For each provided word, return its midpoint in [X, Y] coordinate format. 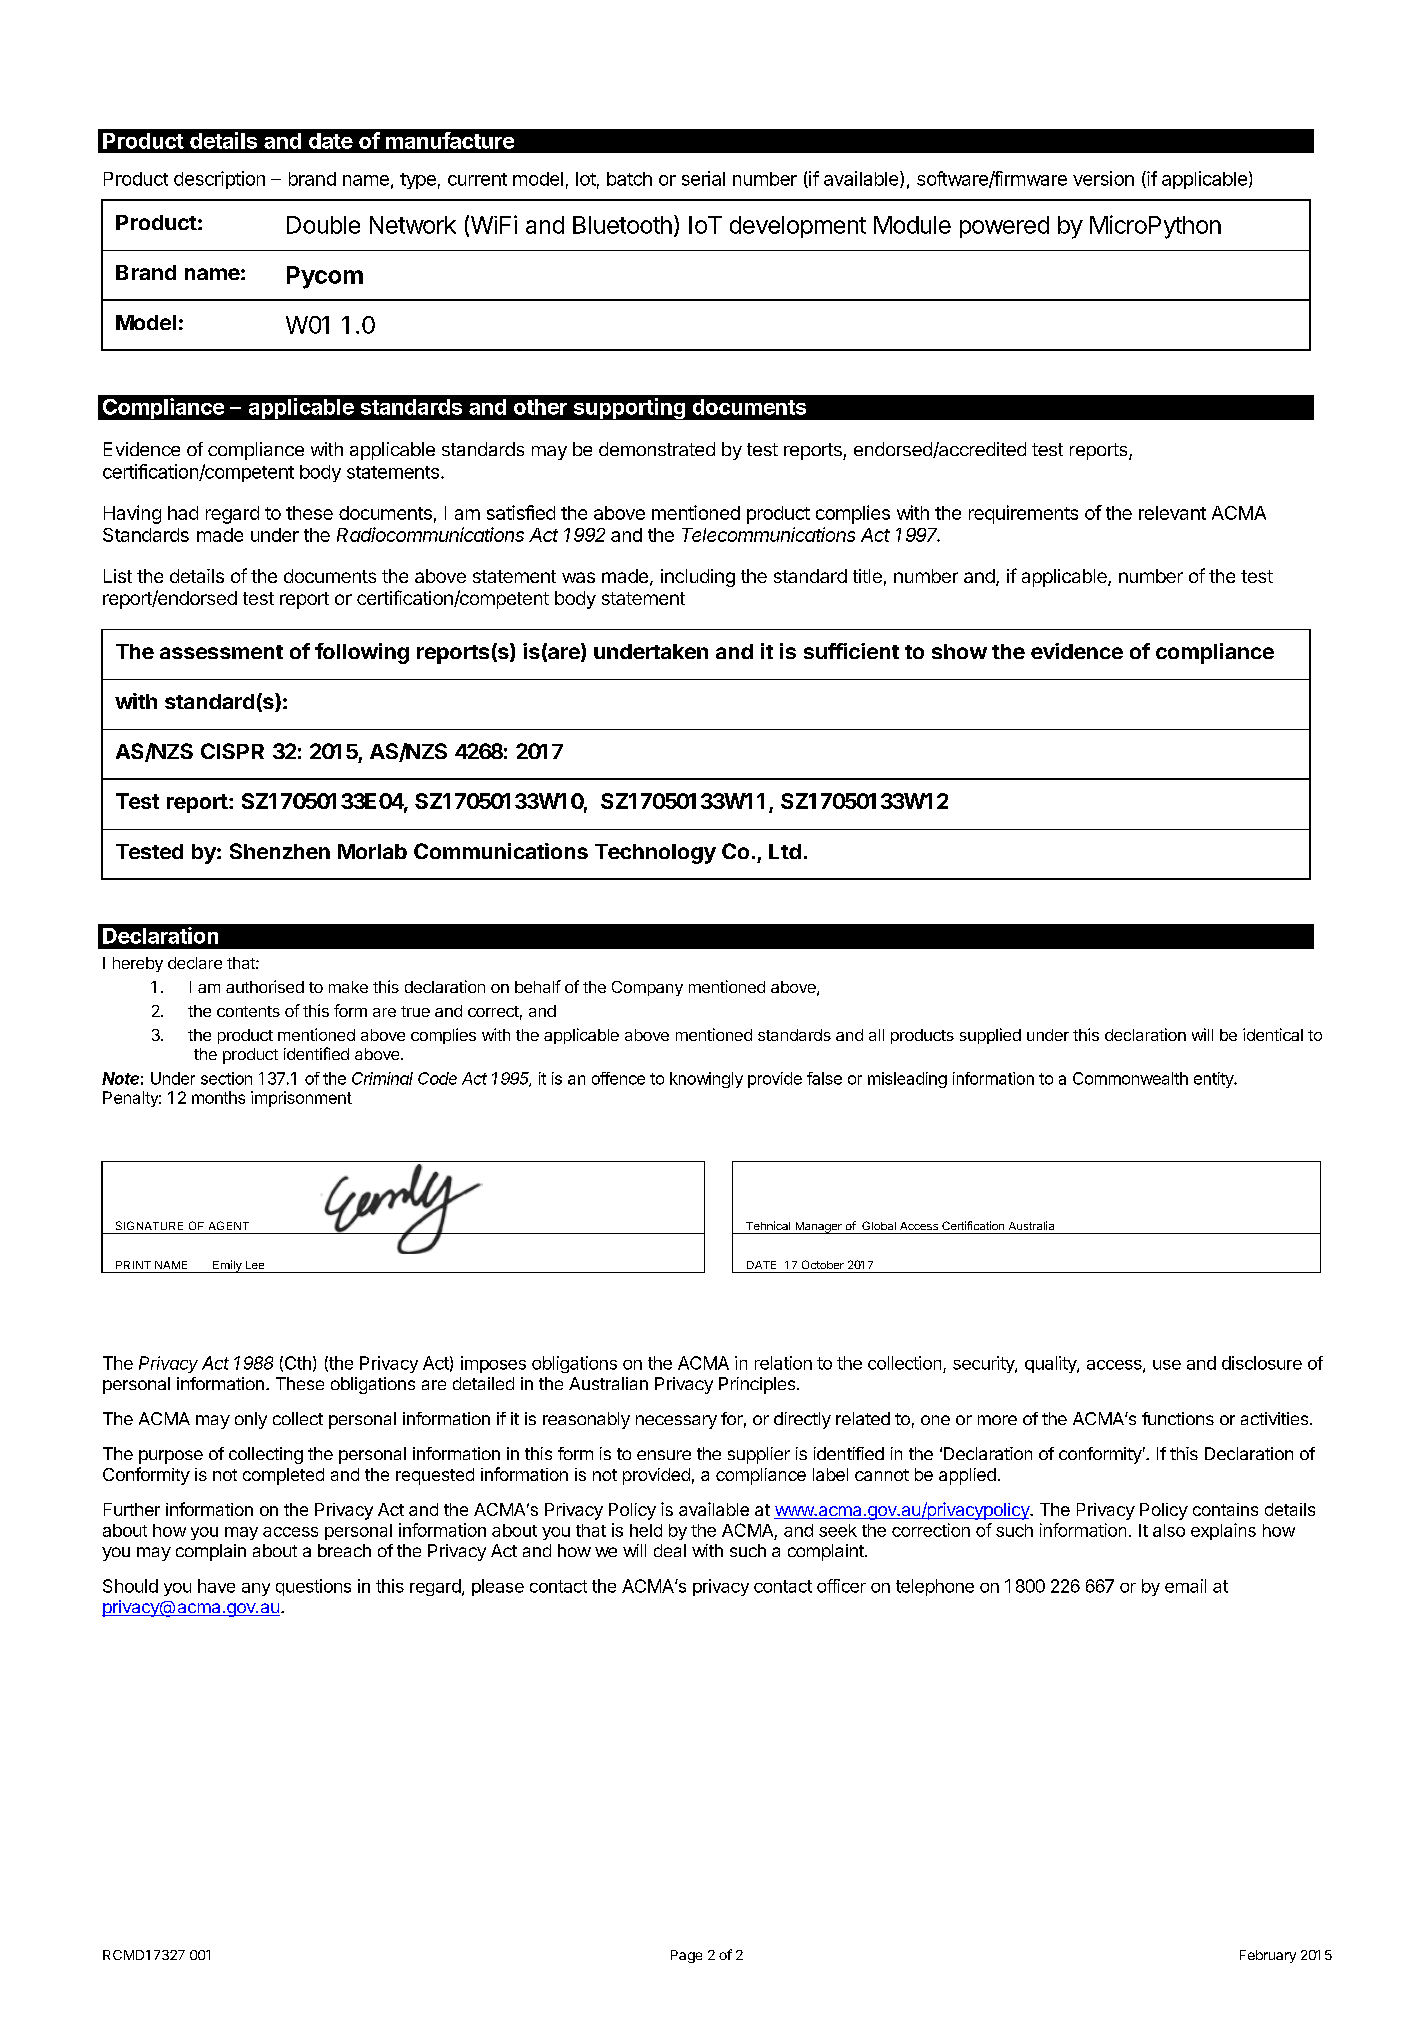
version [1103, 178]
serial [703, 178]
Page [686, 1956]
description [219, 180]
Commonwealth [1130, 1078]
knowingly [706, 1080]
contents [248, 1011]
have [216, 1586]
